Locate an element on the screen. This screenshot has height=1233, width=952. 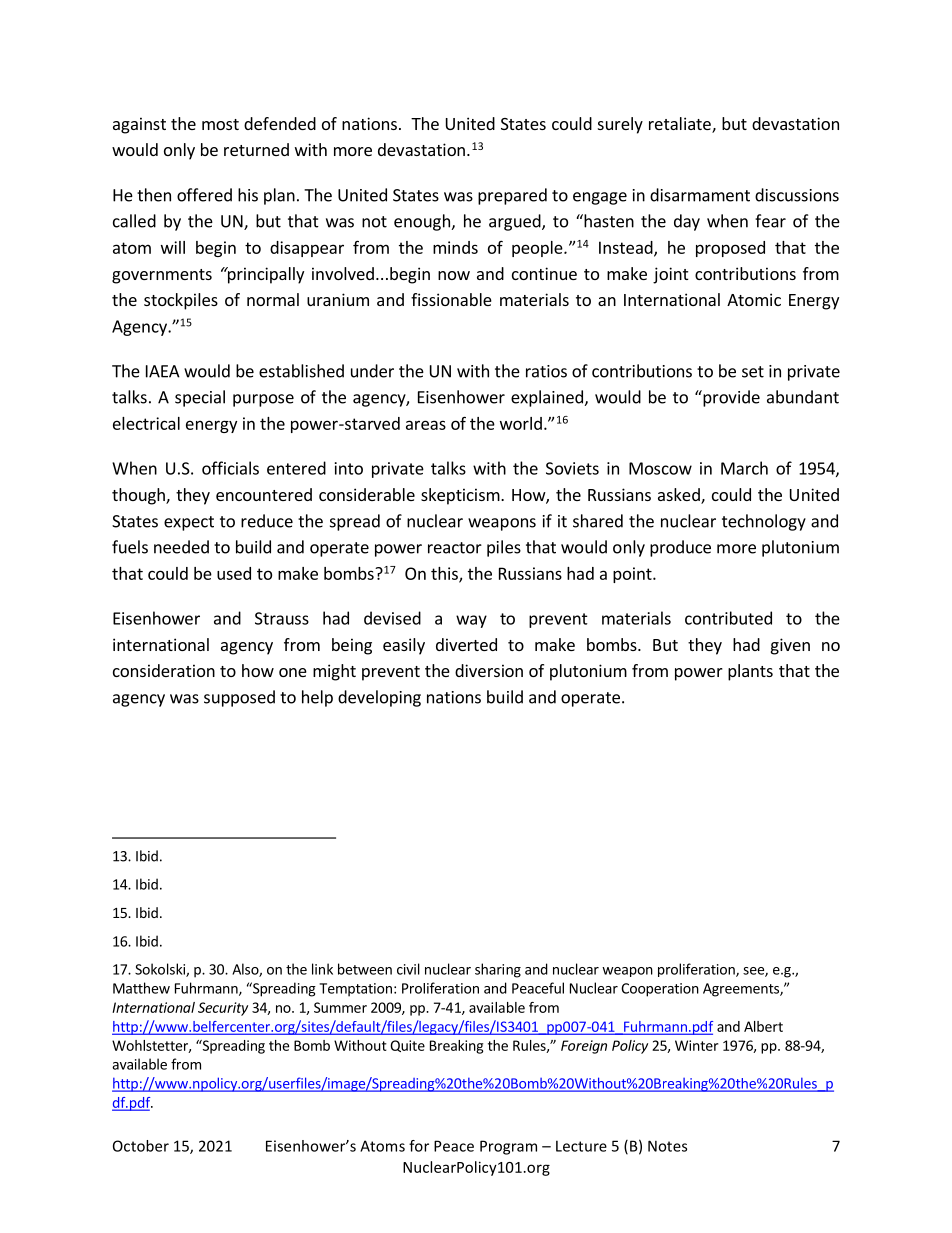
ratios is located at coordinates (546, 371).
